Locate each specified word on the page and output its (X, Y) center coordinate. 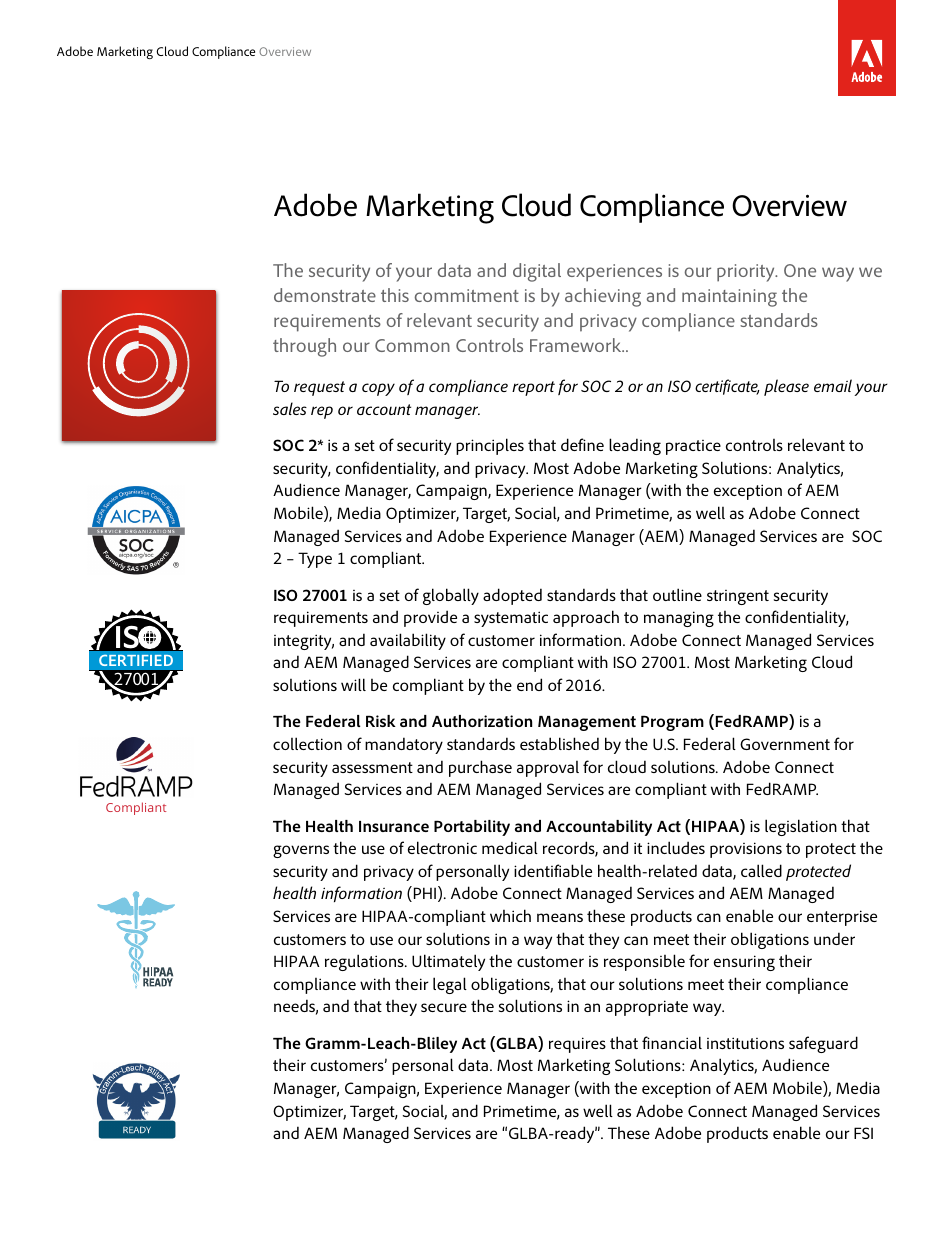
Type (315, 560)
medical (510, 847)
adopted (512, 596)
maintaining (729, 298)
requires (577, 1045)
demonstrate (325, 295)
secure (444, 1007)
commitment (467, 295)
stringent (738, 597)
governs (301, 851)
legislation (801, 827)
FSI (863, 1133)
